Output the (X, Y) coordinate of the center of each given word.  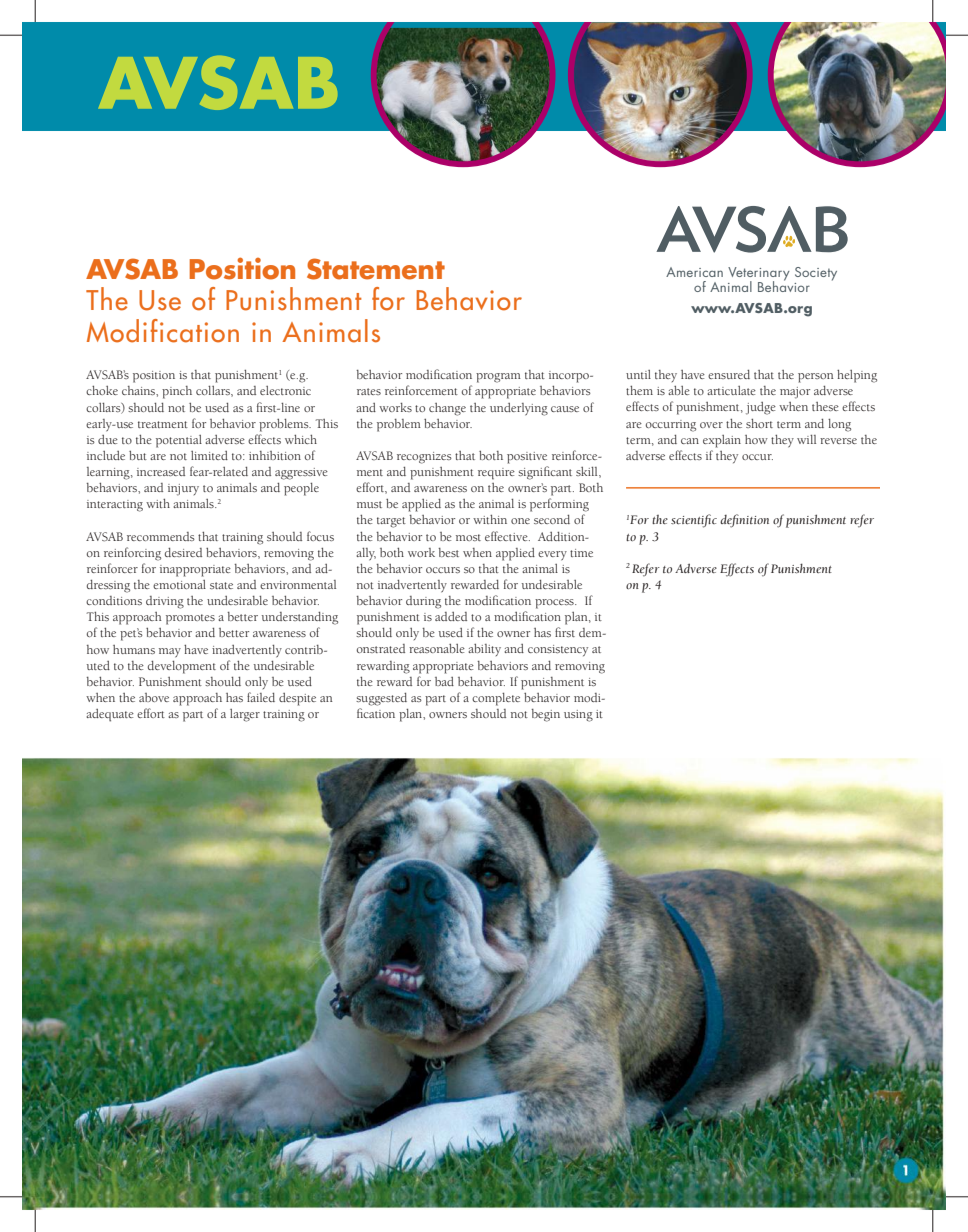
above (154, 697)
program (498, 378)
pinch (177, 392)
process (555, 604)
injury (183, 490)
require (496, 474)
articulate (731, 390)
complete (496, 699)
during (423, 602)
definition (744, 521)
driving (165, 602)
